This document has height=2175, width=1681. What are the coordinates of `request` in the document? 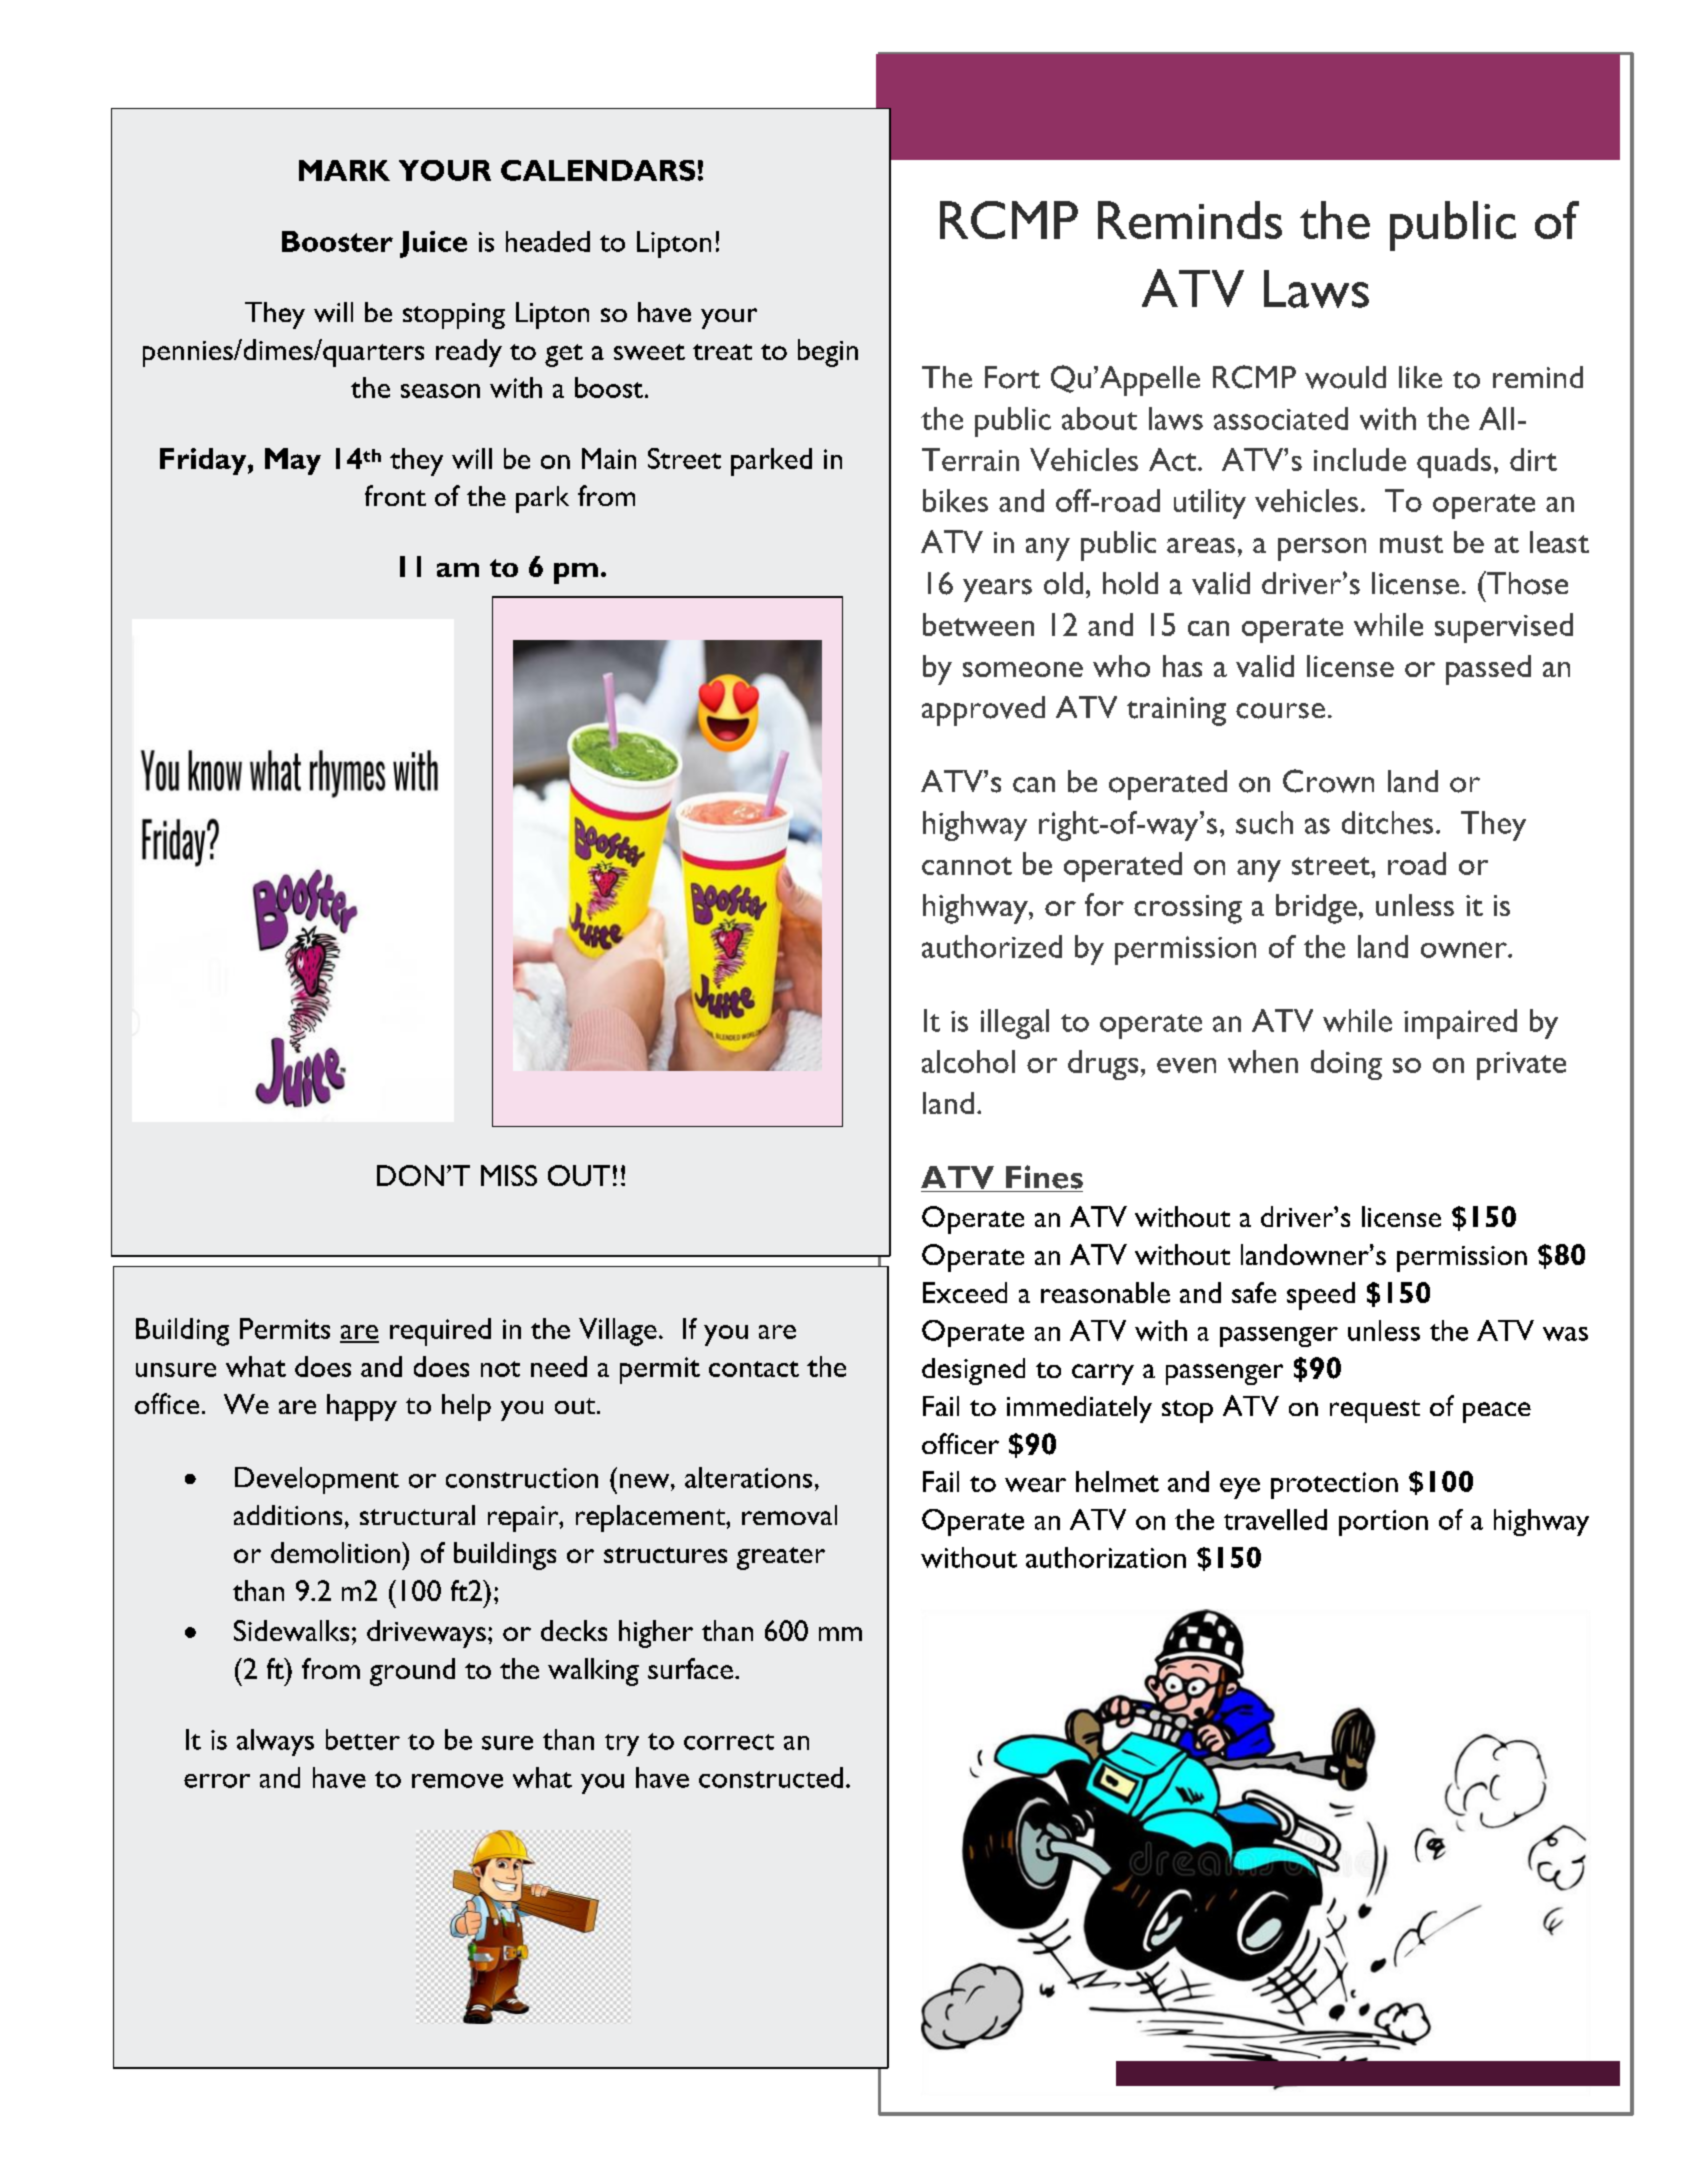 It's located at (1375, 1411).
